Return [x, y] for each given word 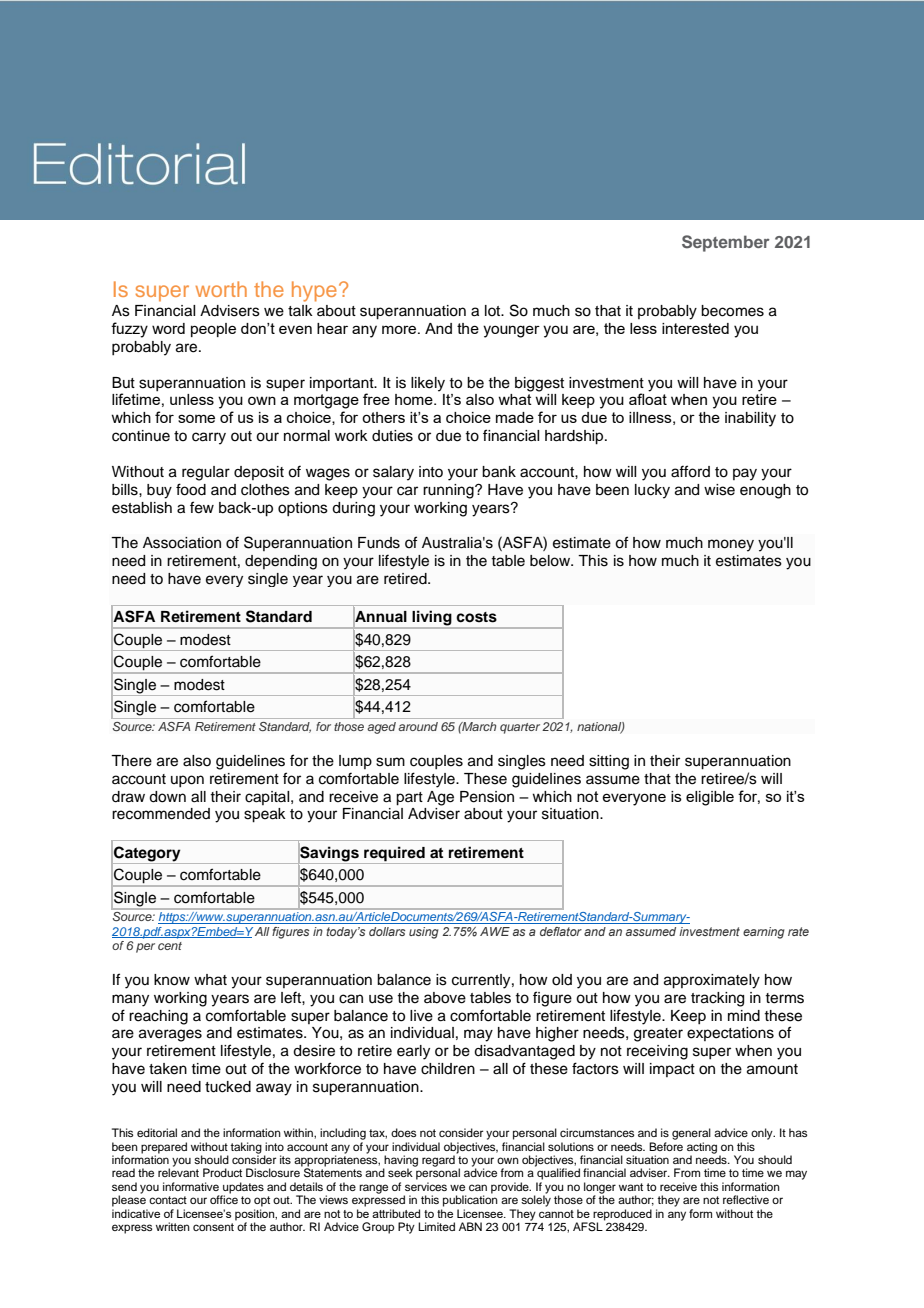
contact [168, 1200]
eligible [710, 798]
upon [187, 781]
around [418, 726]
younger [511, 331]
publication [470, 1200]
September [726, 243]
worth [221, 289]
